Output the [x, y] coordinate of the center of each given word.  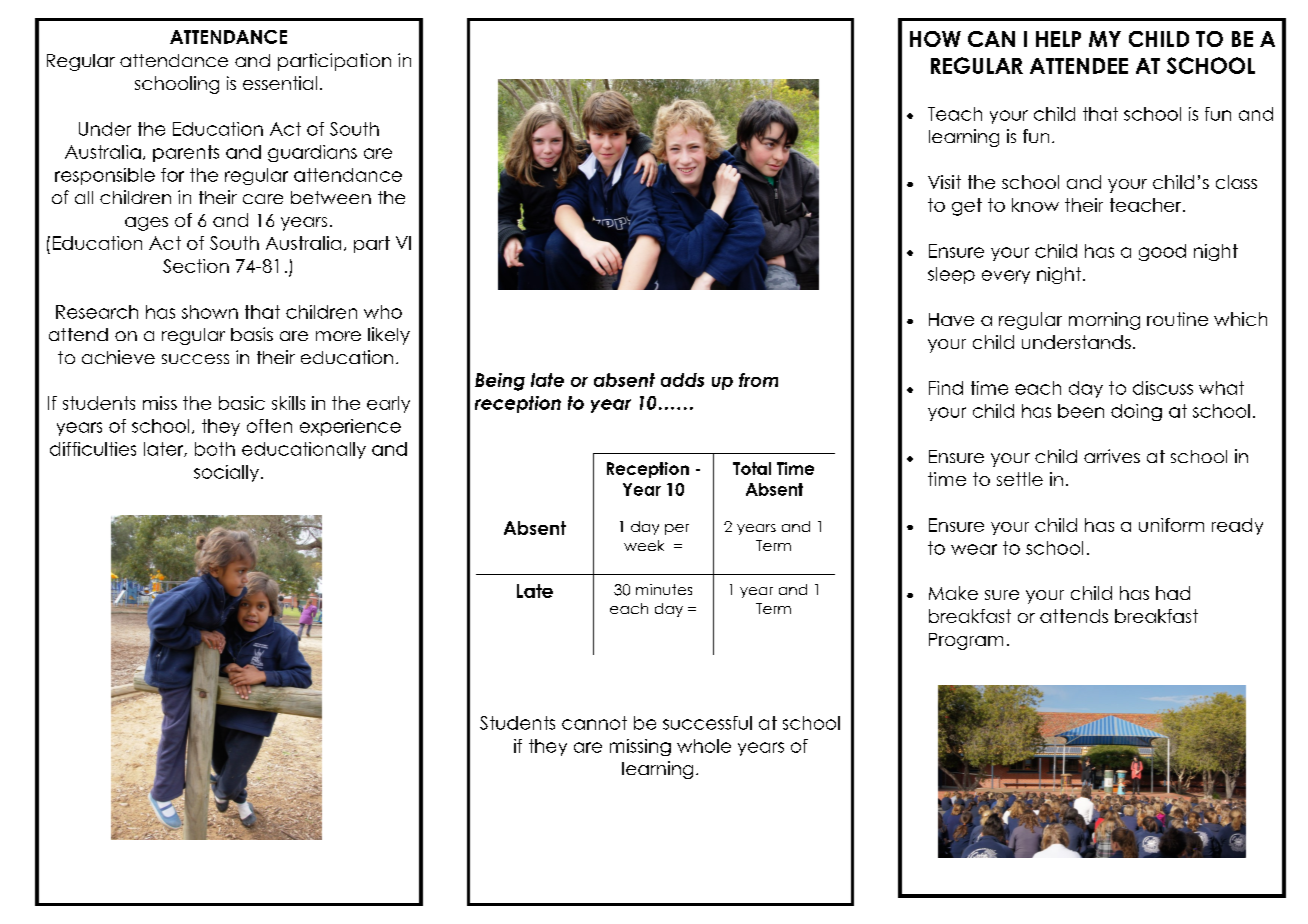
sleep [951, 275]
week [644, 545]
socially [226, 473]
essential [280, 83]
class [1236, 182]
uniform [1171, 525]
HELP [1058, 39]
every [1006, 277]
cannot [594, 723]
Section [196, 266]
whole [704, 746]
